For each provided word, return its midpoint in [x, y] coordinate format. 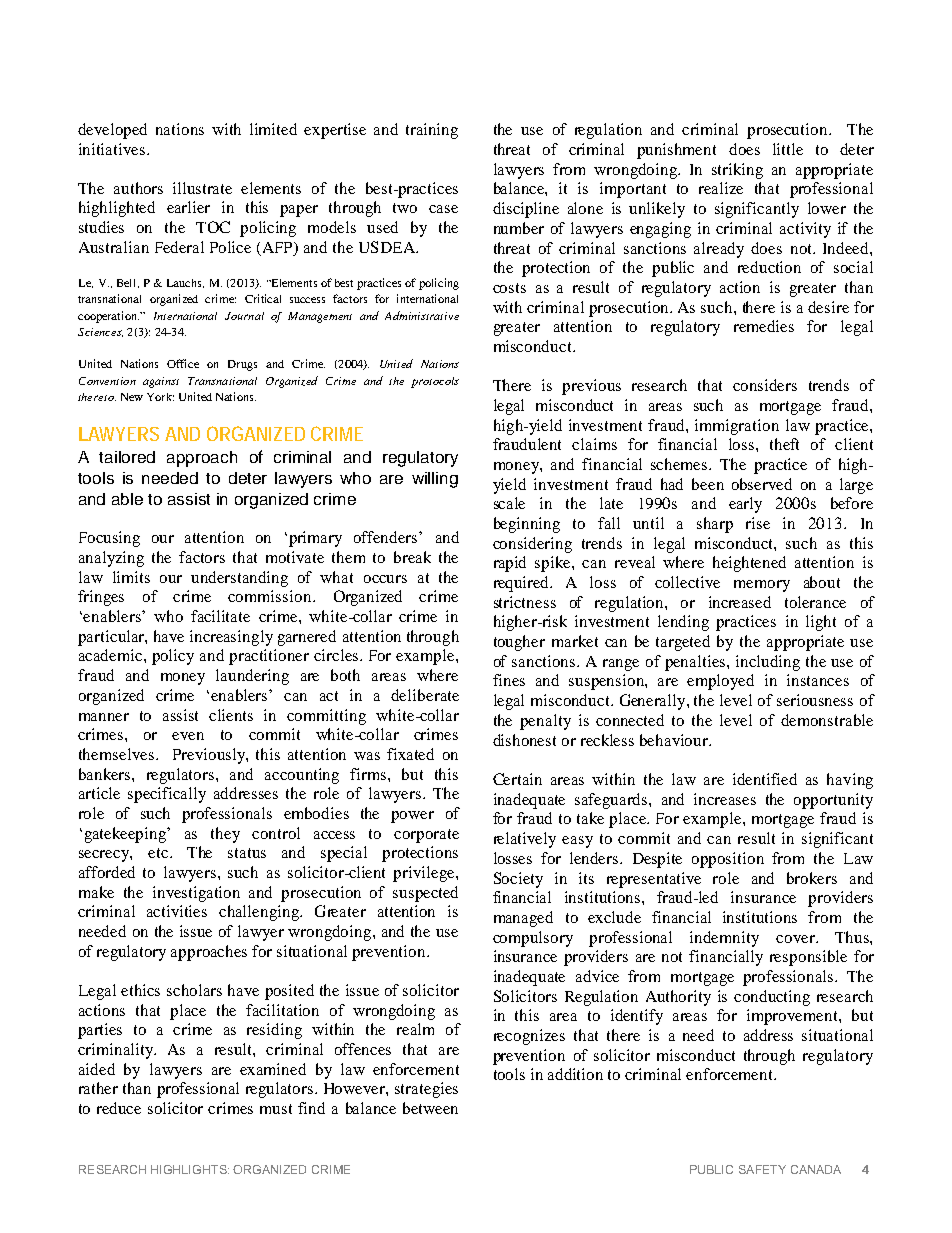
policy [173, 657]
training [432, 131]
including [768, 663]
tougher [519, 643]
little [788, 149]
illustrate [202, 188]
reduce [119, 1108]
